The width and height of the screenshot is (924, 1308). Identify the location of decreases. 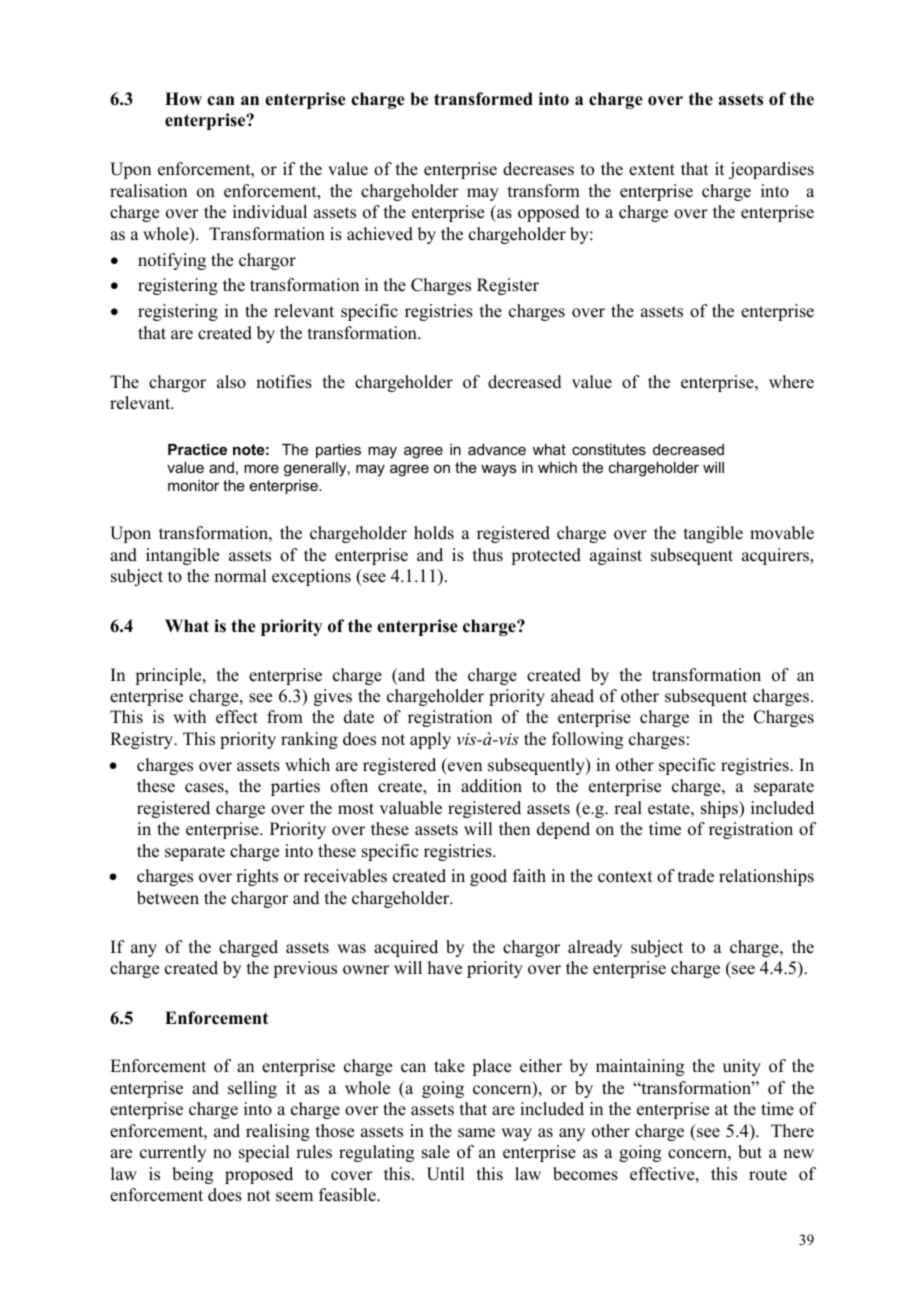
(538, 169).
